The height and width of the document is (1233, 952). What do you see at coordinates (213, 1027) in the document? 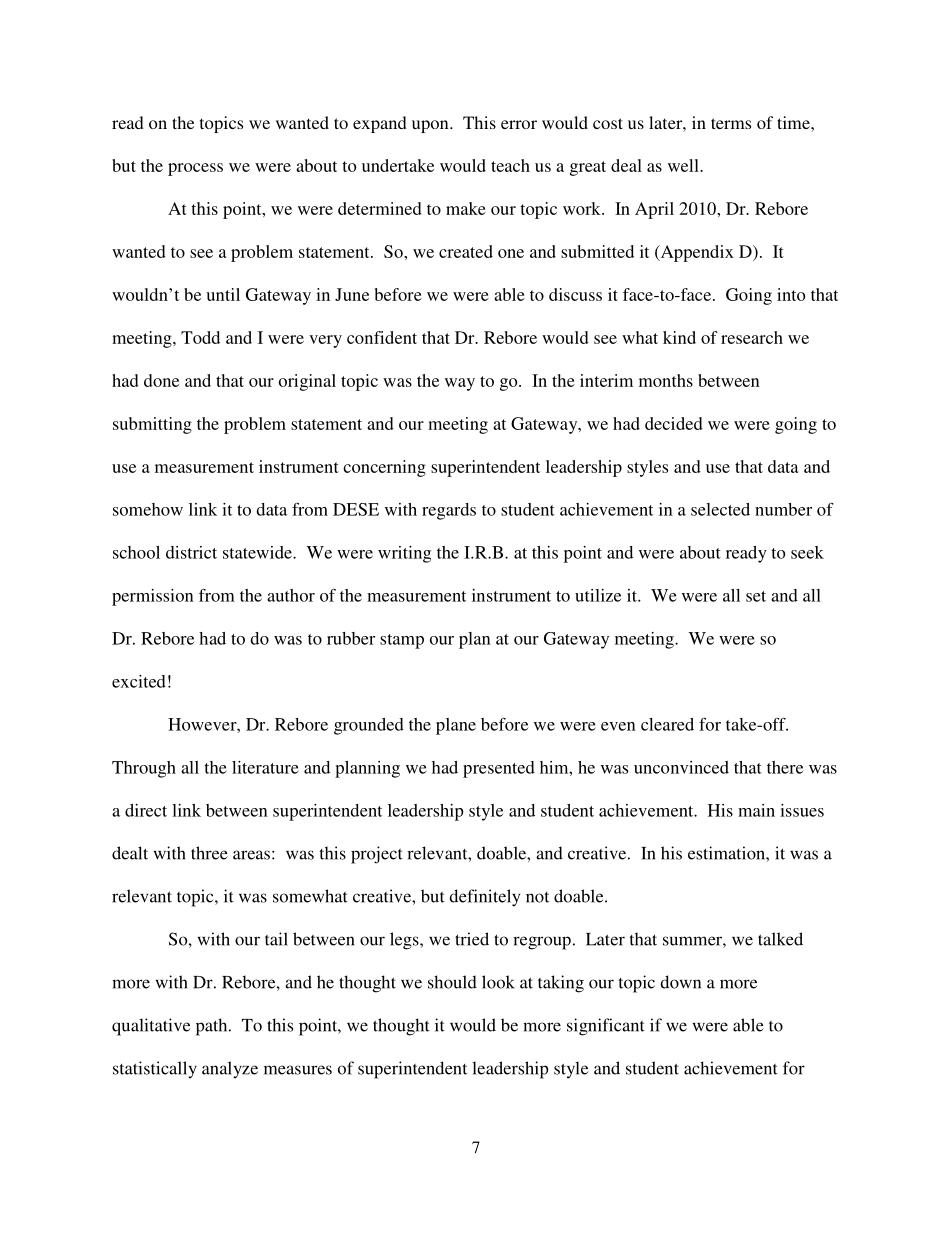
I see `path` at bounding box center [213, 1027].
